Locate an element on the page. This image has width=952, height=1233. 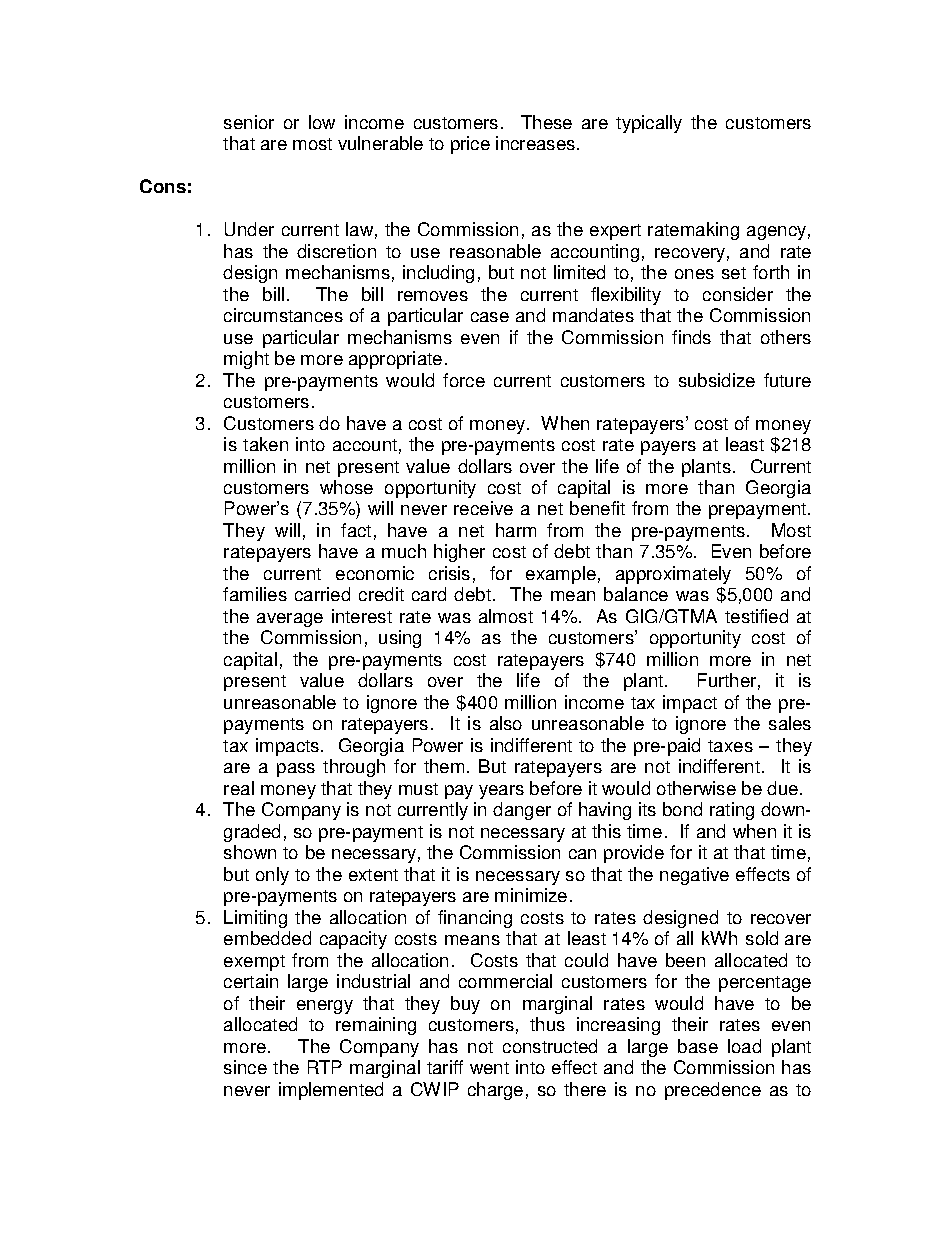
only is located at coordinates (272, 876).
